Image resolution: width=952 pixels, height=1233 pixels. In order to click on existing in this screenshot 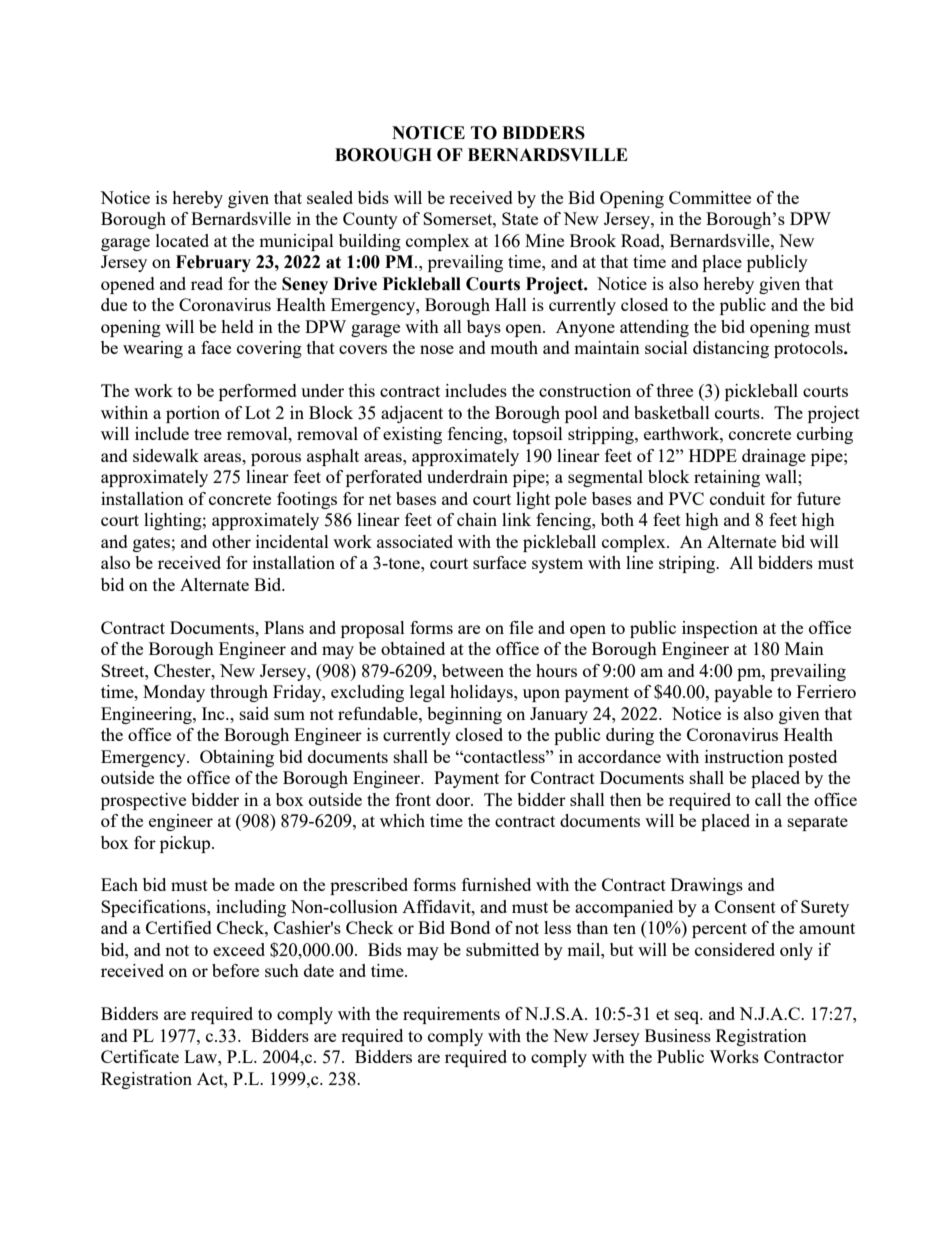, I will do `click(412, 435)`.
